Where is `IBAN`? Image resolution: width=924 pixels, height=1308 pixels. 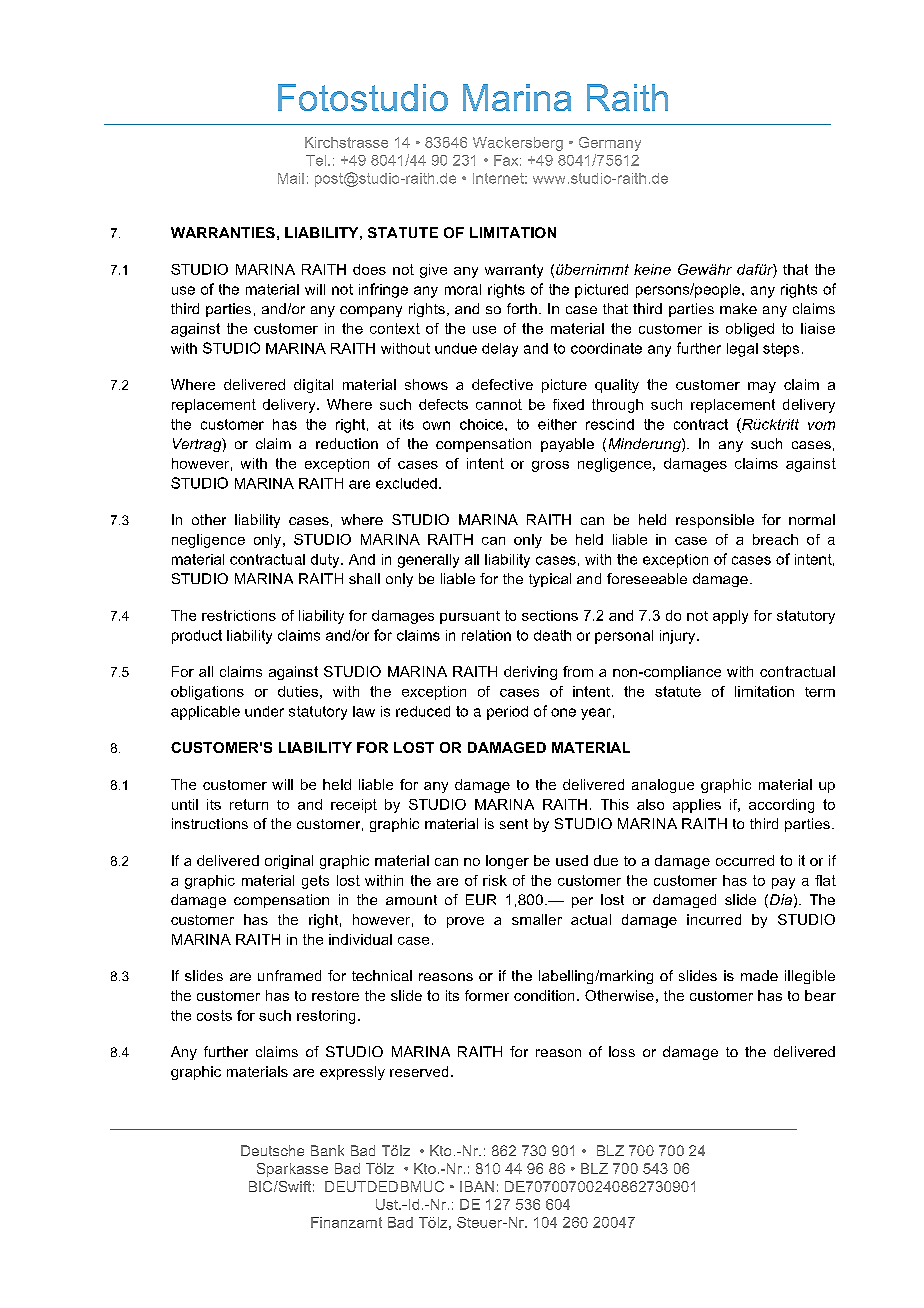
IBAN is located at coordinates (477, 1186).
